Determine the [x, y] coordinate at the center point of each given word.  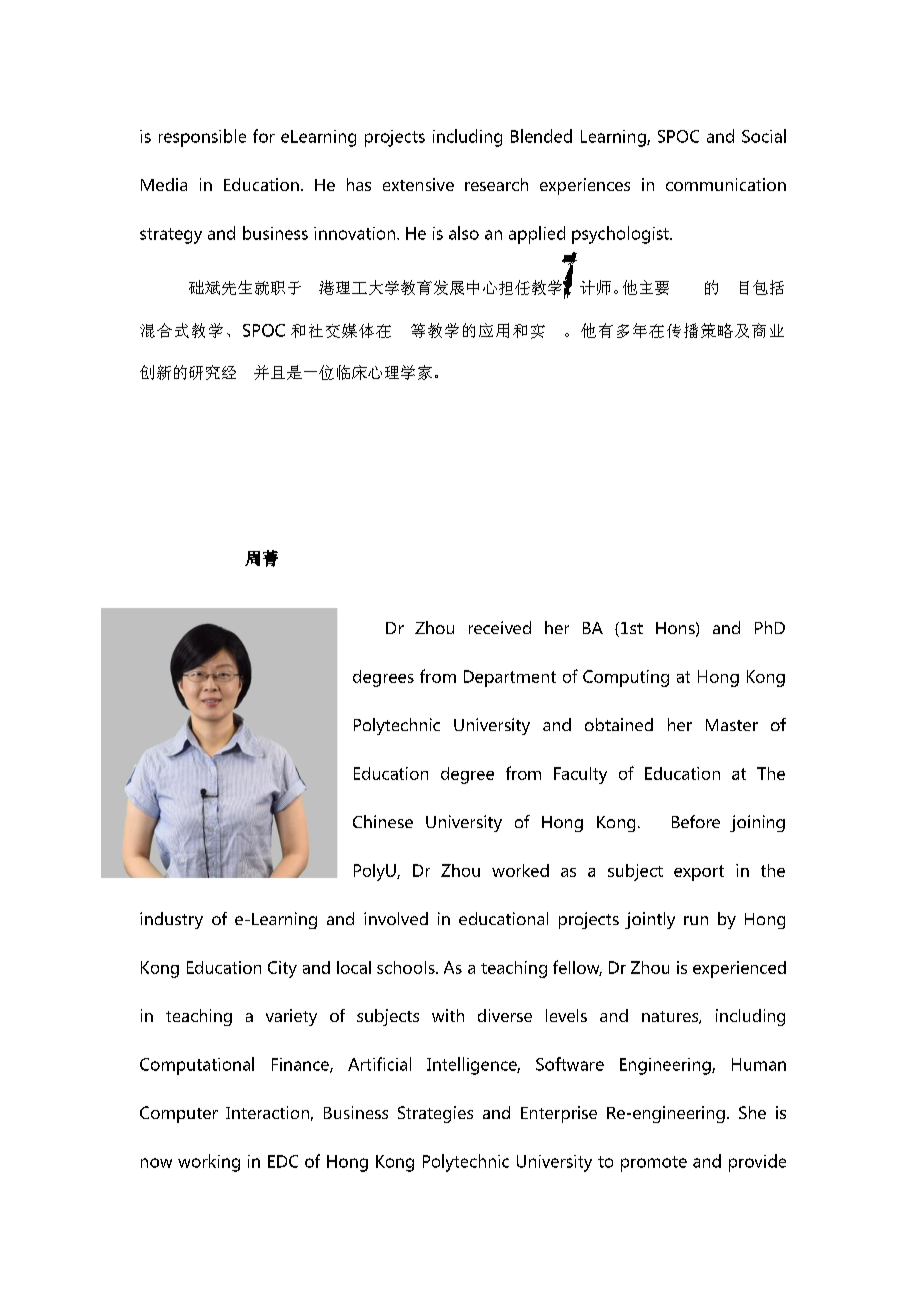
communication [726, 184]
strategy [171, 236]
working [209, 1163]
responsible [202, 138]
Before [696, 821]
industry [171, 920]
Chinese [383, 821]
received [500, 627]
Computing [626, 678]
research [496, 184]
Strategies [435, 1114]
